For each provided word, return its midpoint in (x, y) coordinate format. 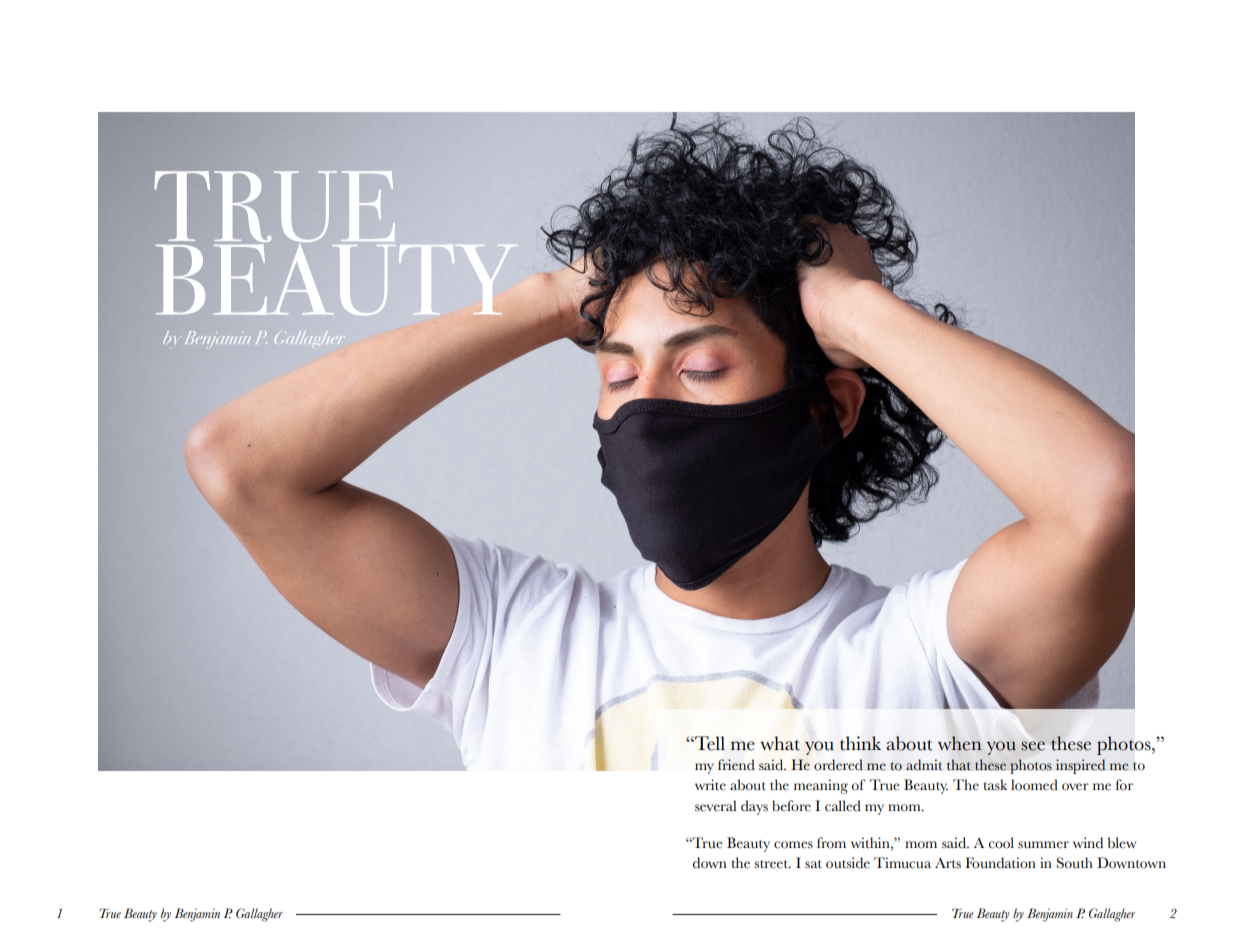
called (843, 806)
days (754, 807)
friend (736, 765)
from (831, 843)
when (959, 743)
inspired (1080, 766)
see (1033, 746)
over (1075, 787)
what (780, 743)
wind (1088, 842)
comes (793, 845)
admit (924, 765)
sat (813, 864)
